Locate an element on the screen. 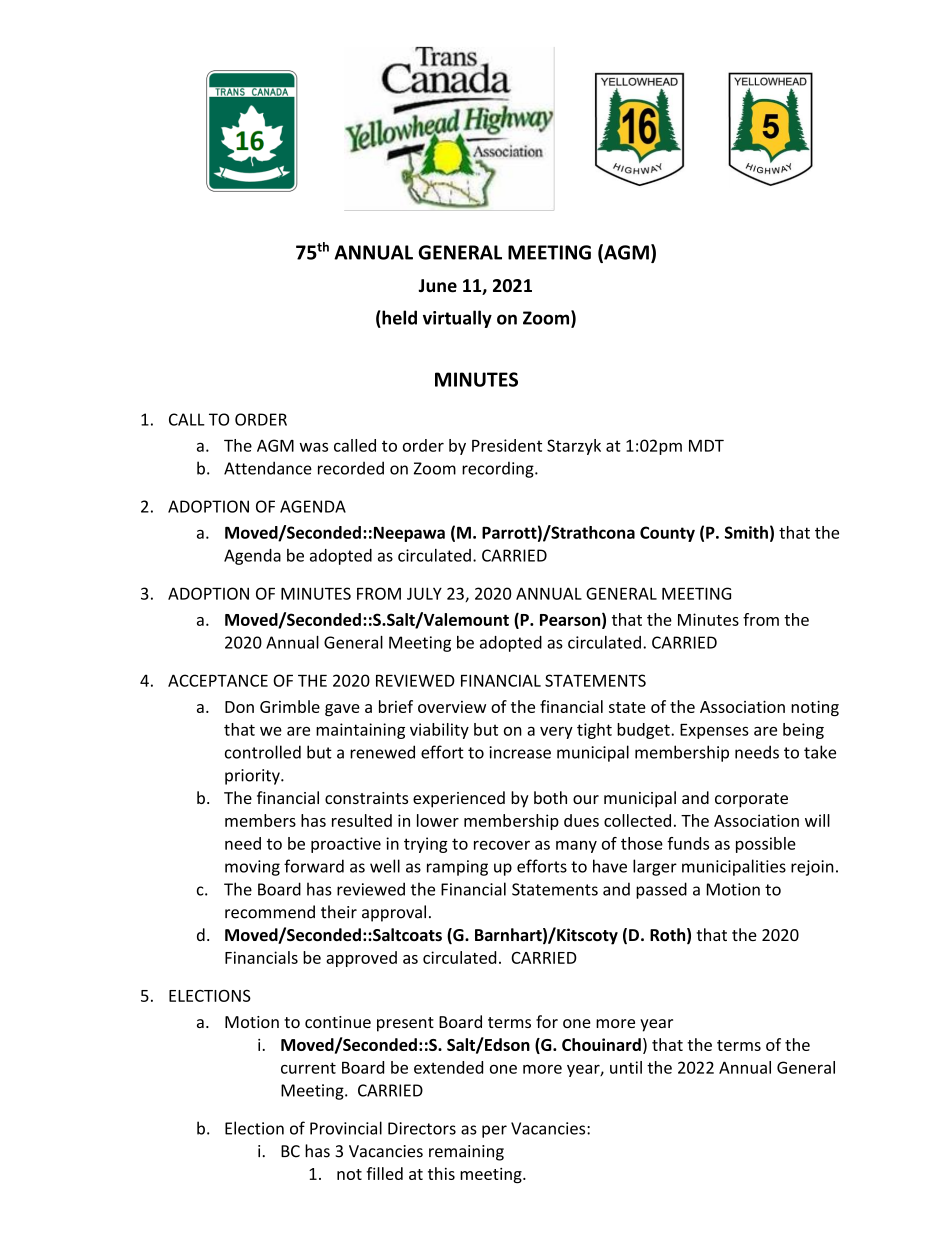  recommend is located at coordinates (270, 912).
